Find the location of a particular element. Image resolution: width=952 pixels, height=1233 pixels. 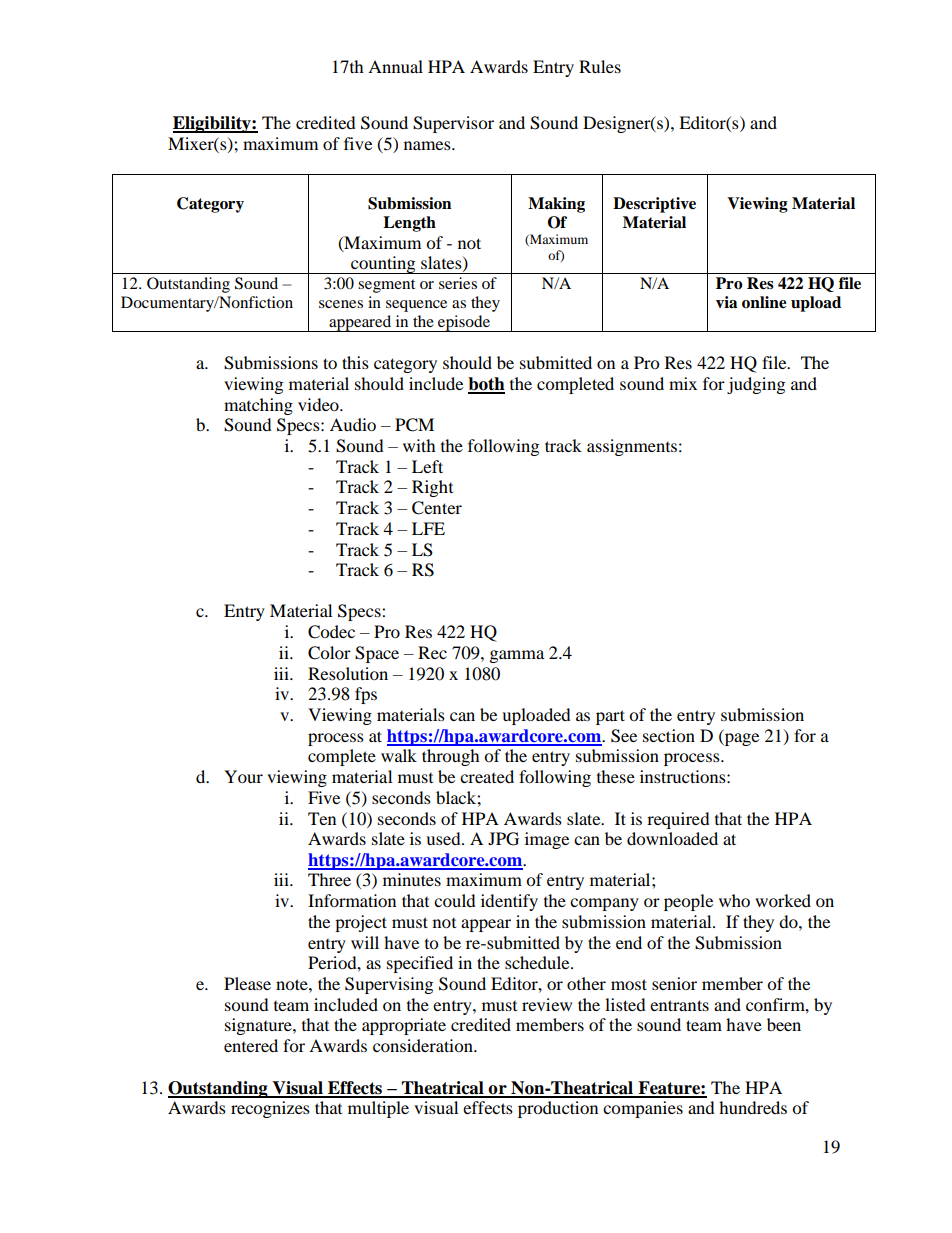

via is located at coordinates (726, 302).
